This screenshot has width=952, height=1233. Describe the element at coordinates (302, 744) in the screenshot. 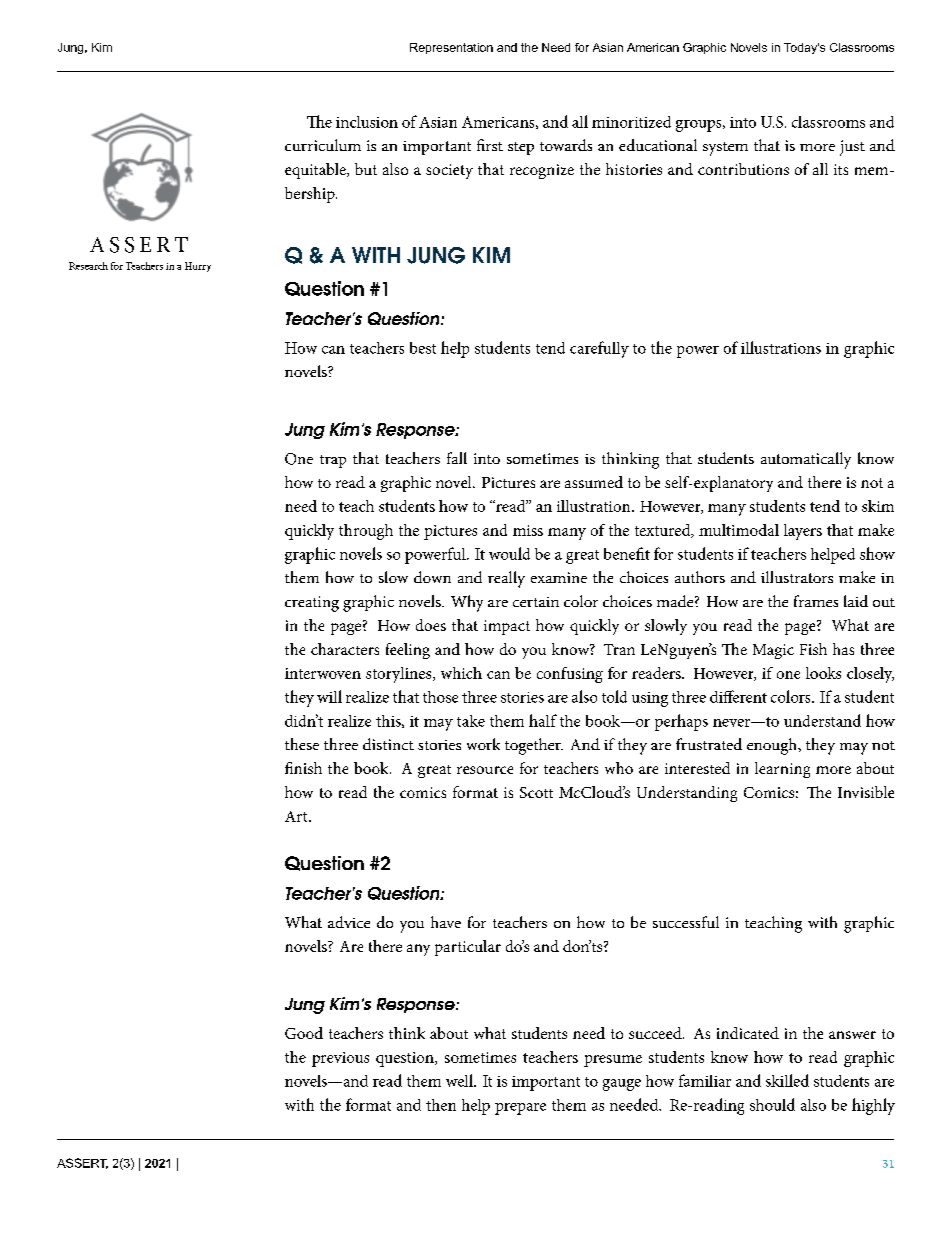

I see `these` at that location.
